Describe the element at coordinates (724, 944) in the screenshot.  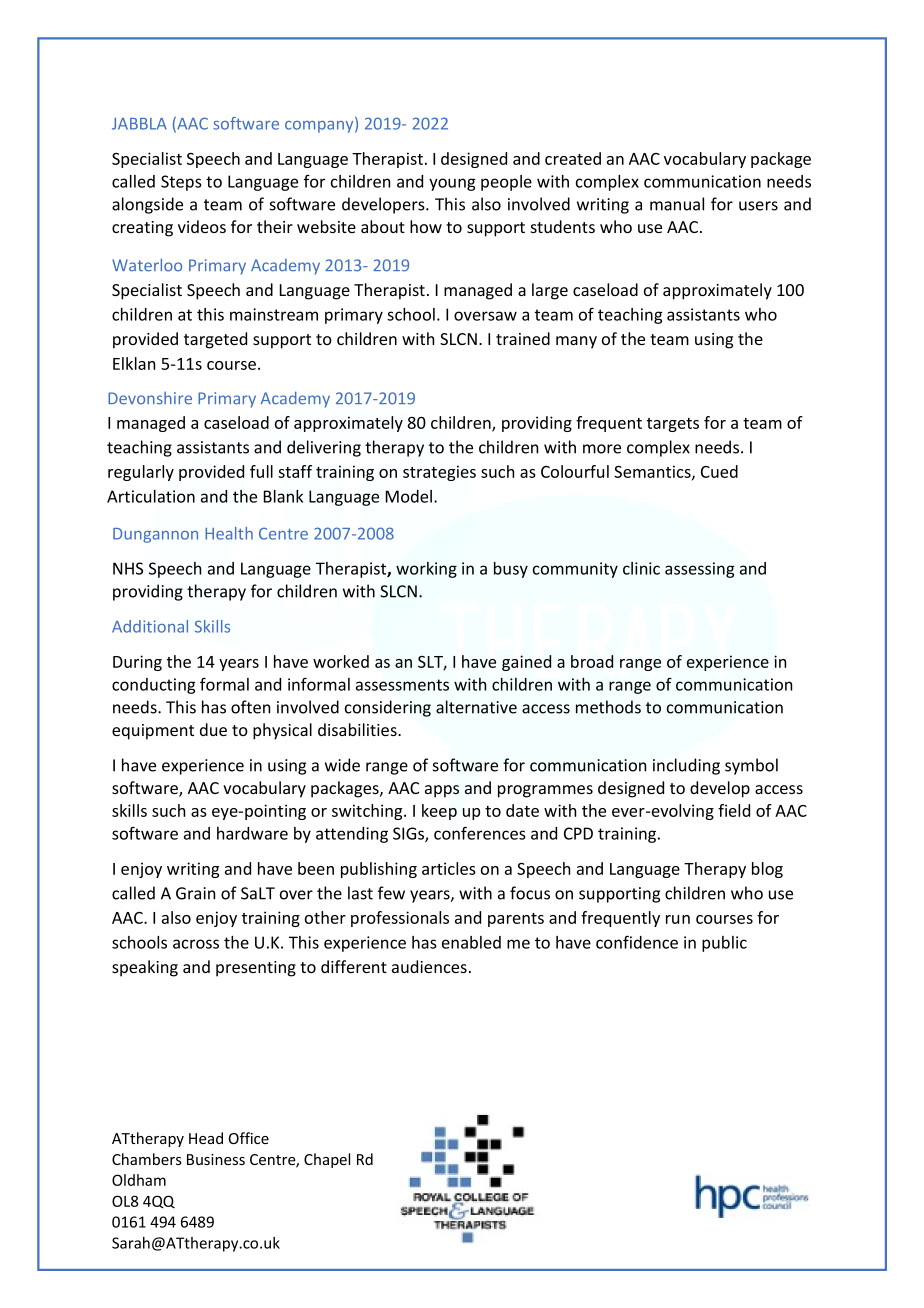
I see `public` at that location.
